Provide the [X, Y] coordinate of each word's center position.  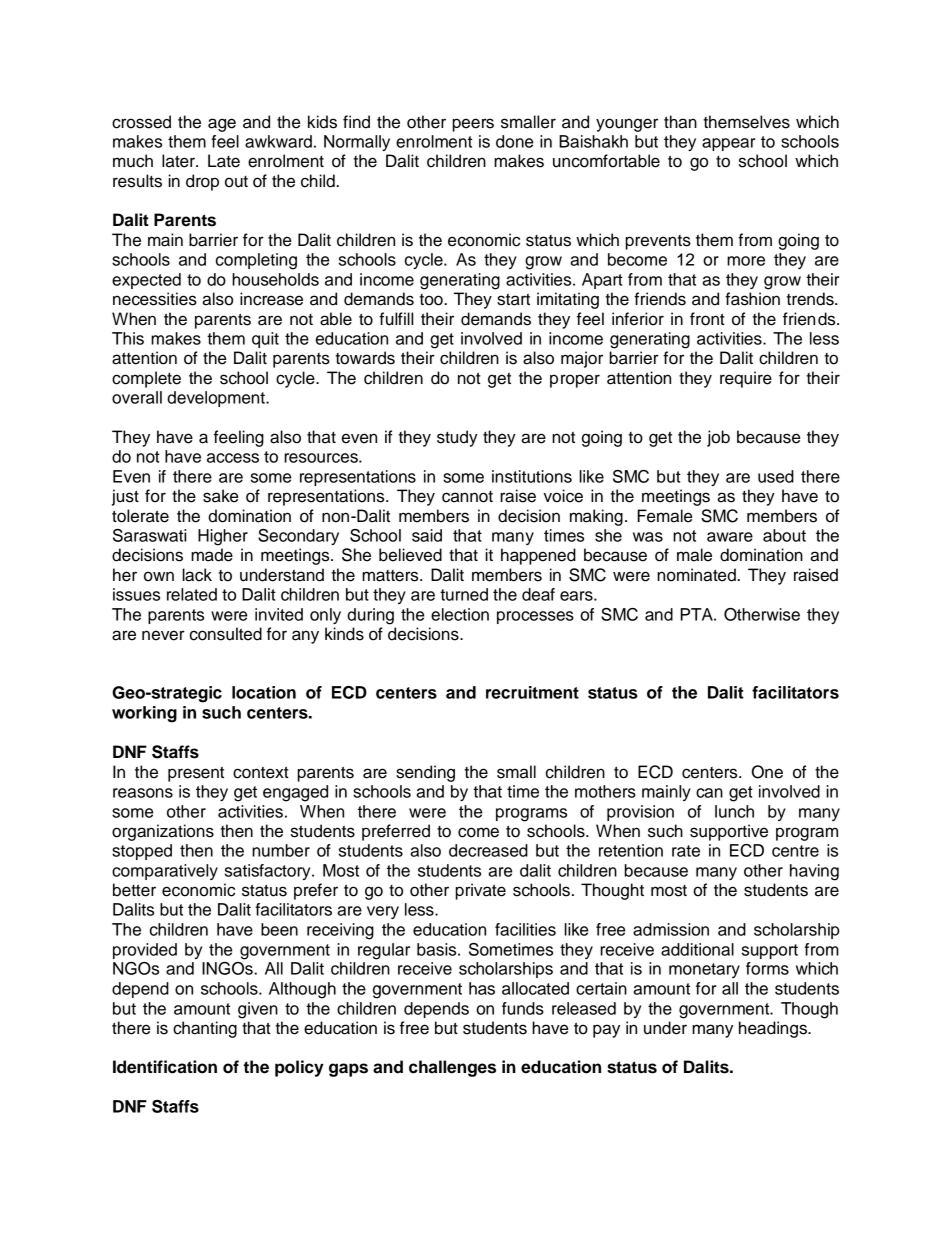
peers [473, 125]
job [718, 438]
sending [425, 773]
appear [728, 144]
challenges [452, 1068]
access [233, 458]
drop [202, 182]
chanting [205, 1029]
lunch [734, 811]
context [261, 772]
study [457, 438]
